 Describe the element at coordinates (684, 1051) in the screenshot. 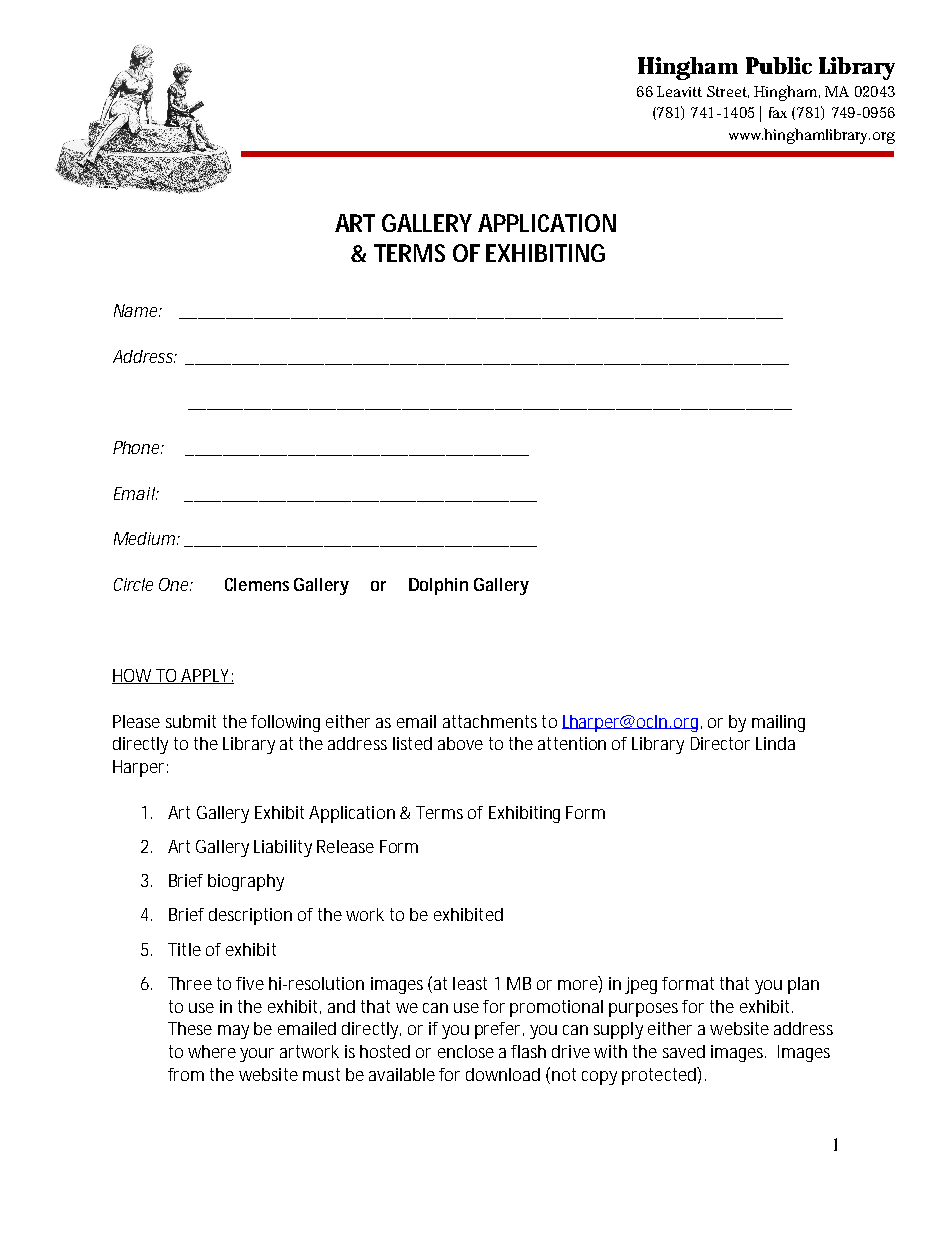

I see `saved` at that location.
